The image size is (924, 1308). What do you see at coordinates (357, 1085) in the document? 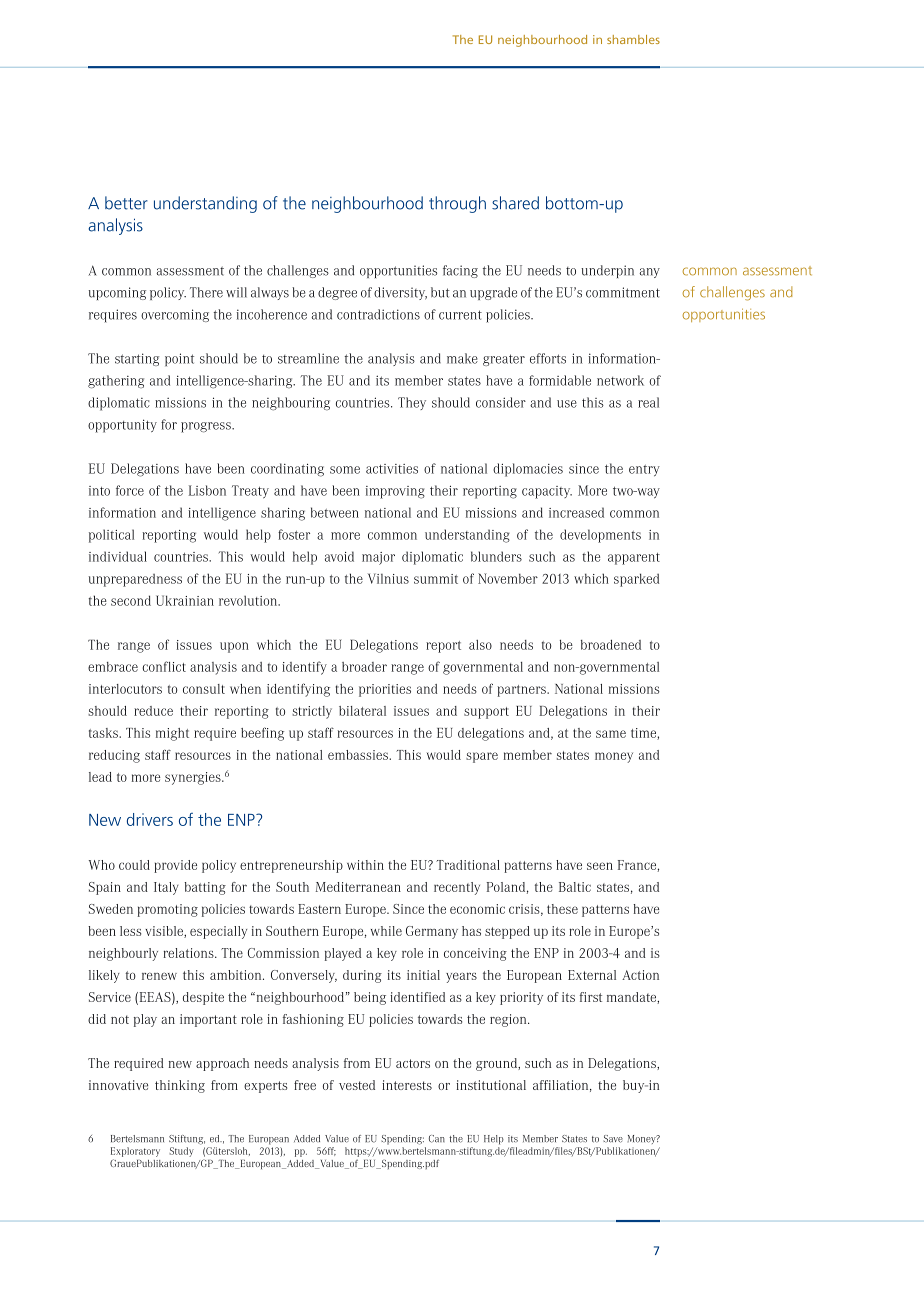
I see `vested` at bounding box center [357, 1085].
